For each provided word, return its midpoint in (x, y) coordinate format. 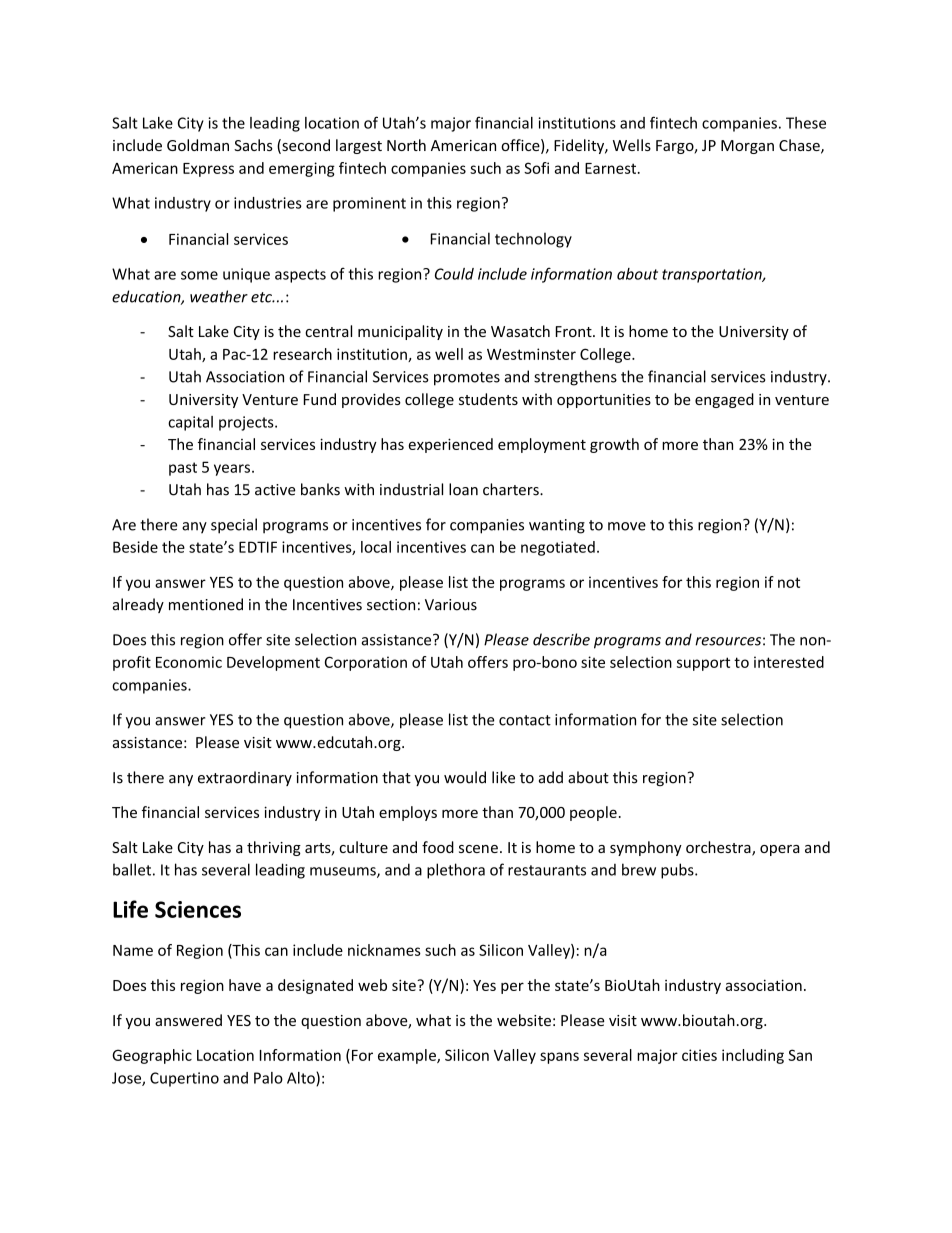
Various (451, 605)
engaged (724, 400)
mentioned (206, 604)
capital (190, 423)
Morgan (747, 147)
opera (780, 850)
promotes (467, 379)
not (789, 582)
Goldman (198, 145)
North (406, 145)
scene (478, 849)
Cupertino (184, 1079)
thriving (274, 848)
